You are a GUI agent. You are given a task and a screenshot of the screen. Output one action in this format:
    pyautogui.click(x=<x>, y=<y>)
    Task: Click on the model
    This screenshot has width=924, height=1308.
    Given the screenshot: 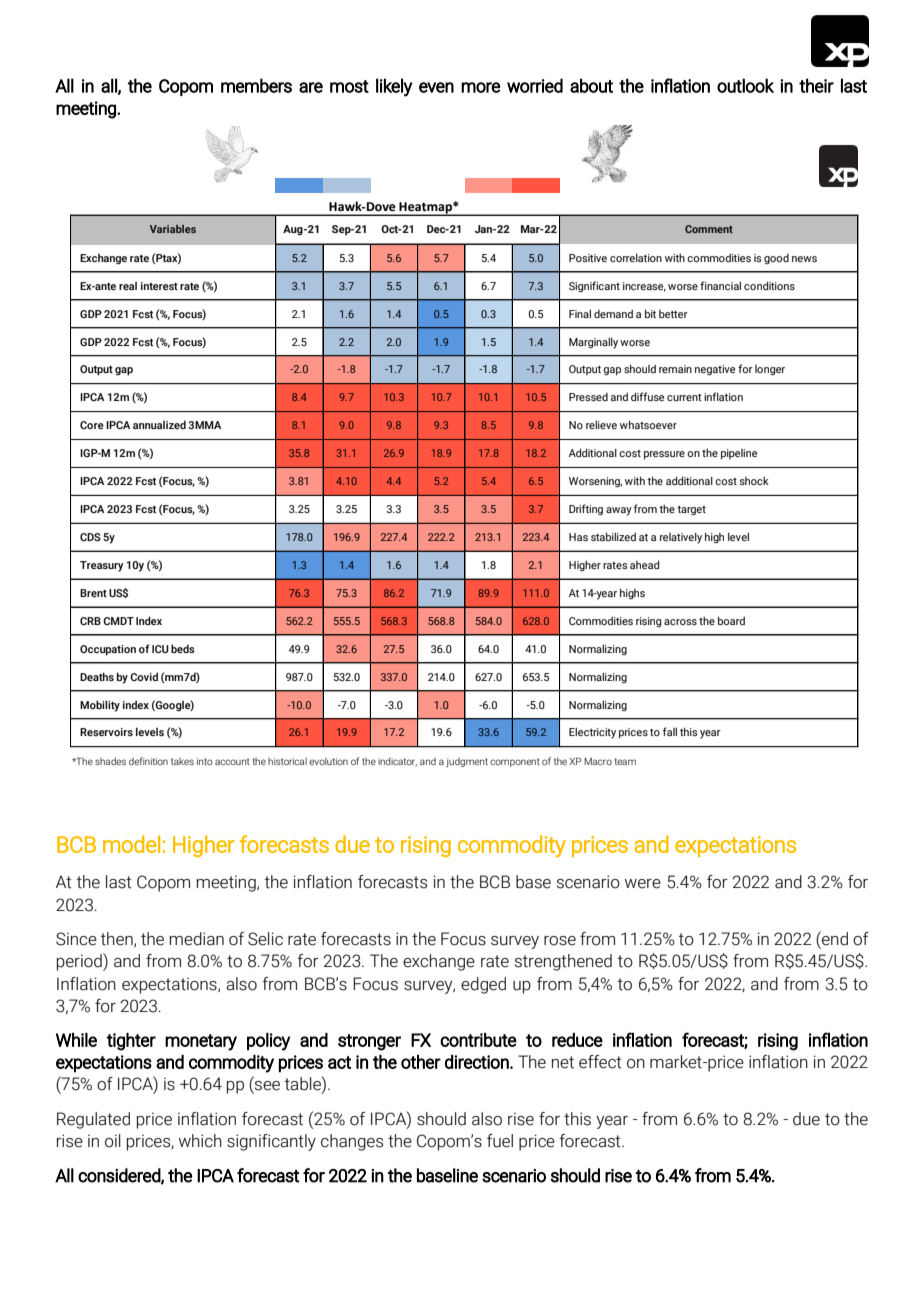 What is the action you would take?
    pyautogui.click(x=131, y=844)
